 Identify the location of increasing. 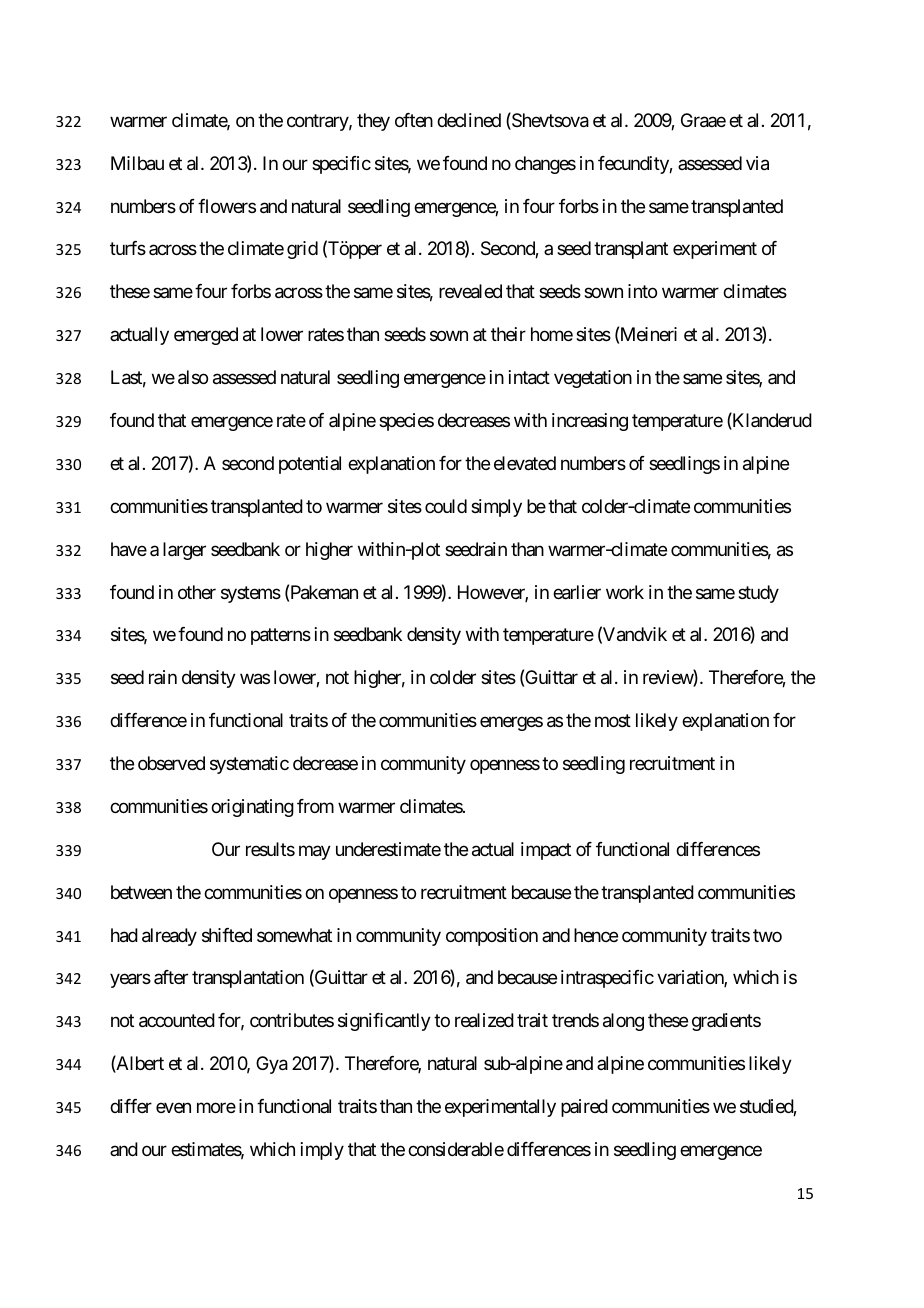
(590, 422).
